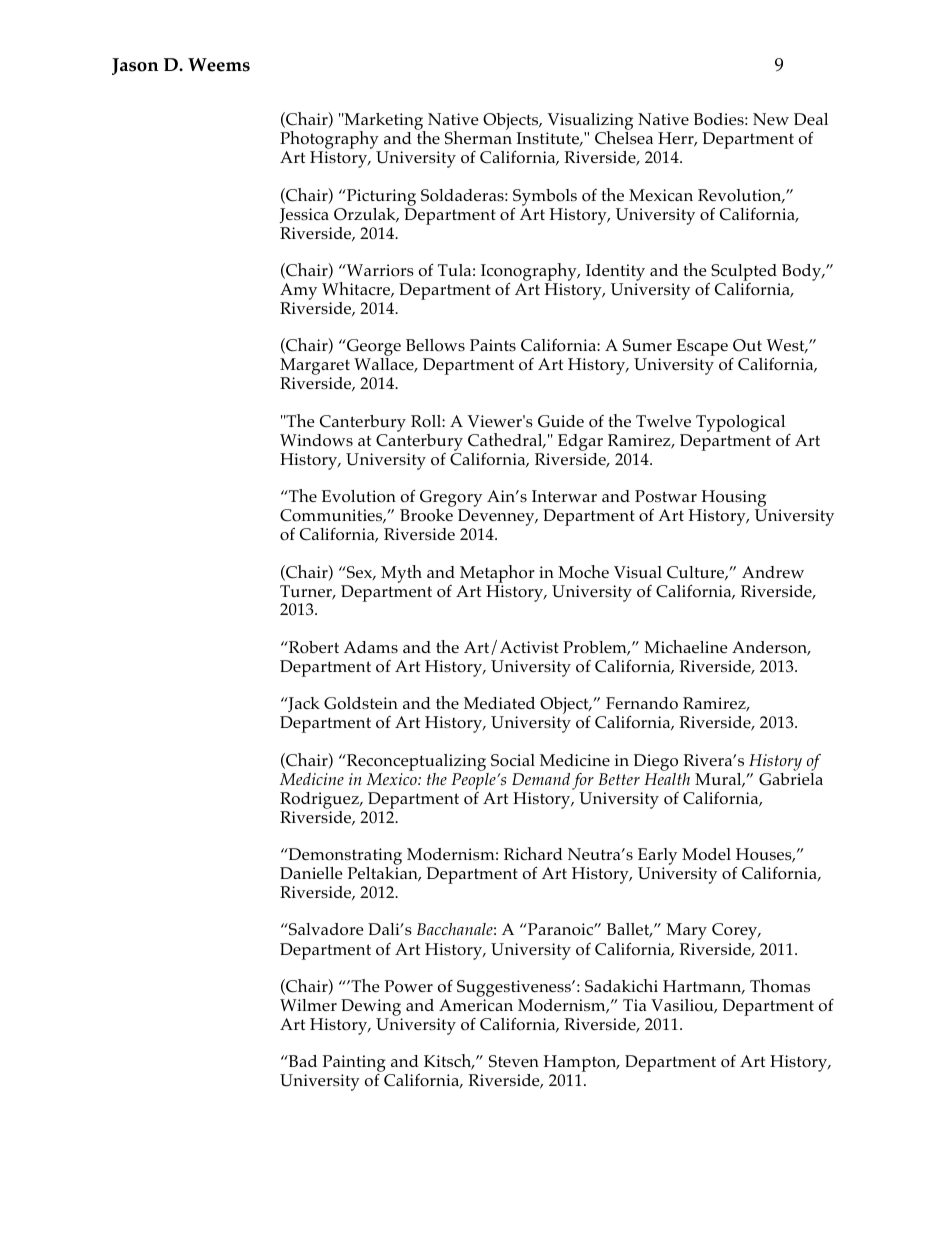  What do you see at coordinates (476, 1005) in the document?
I see `American` at bounding box center [476, 1005].
